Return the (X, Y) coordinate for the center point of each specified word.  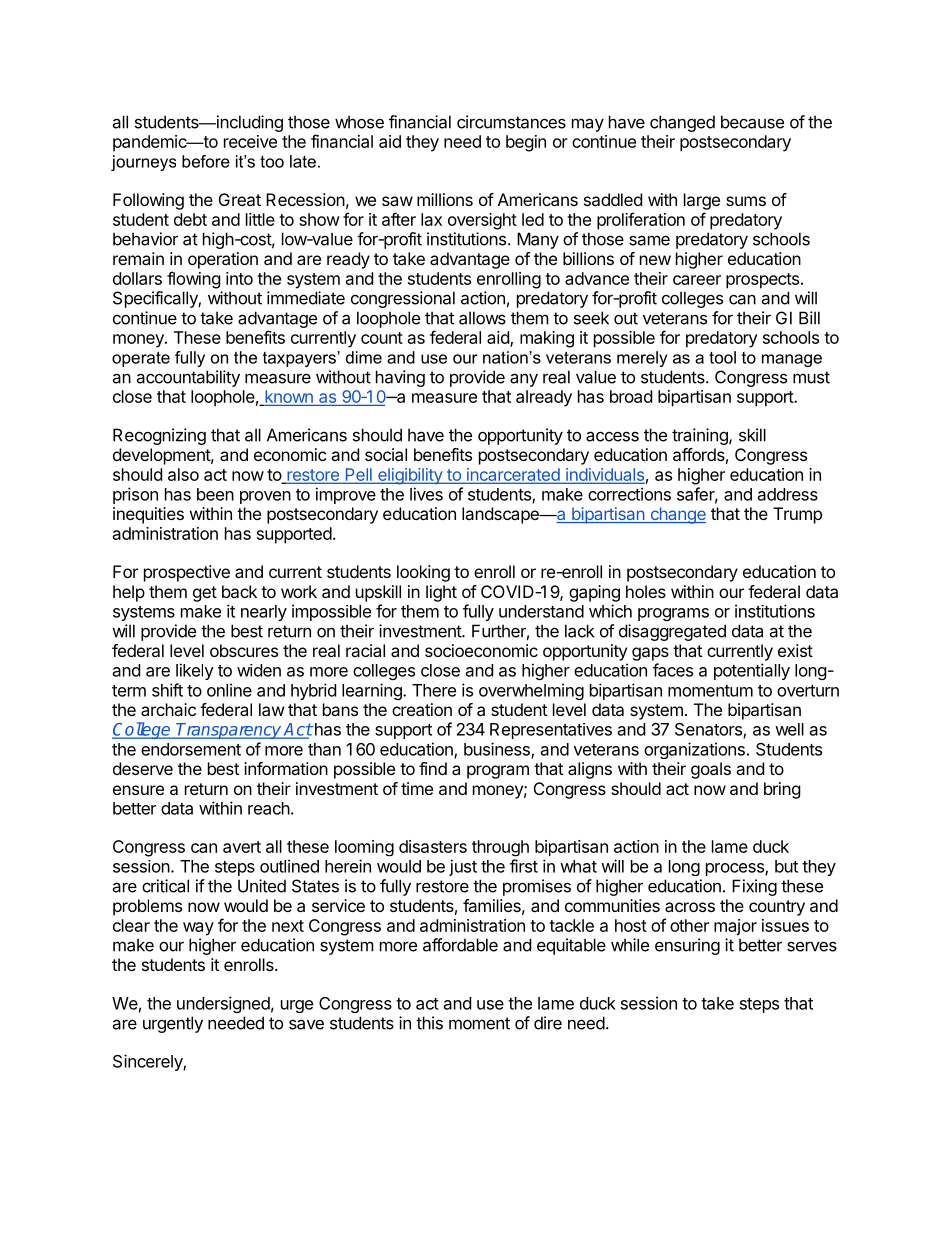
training (701, 436)
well (789, 729)
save (306, 1024)
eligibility (410, 476)
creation (422, 709)
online (229, 690)
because (752, 122)
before (206, 161)
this (429, 1023)
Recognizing (159, 436)
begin (526, 143)
